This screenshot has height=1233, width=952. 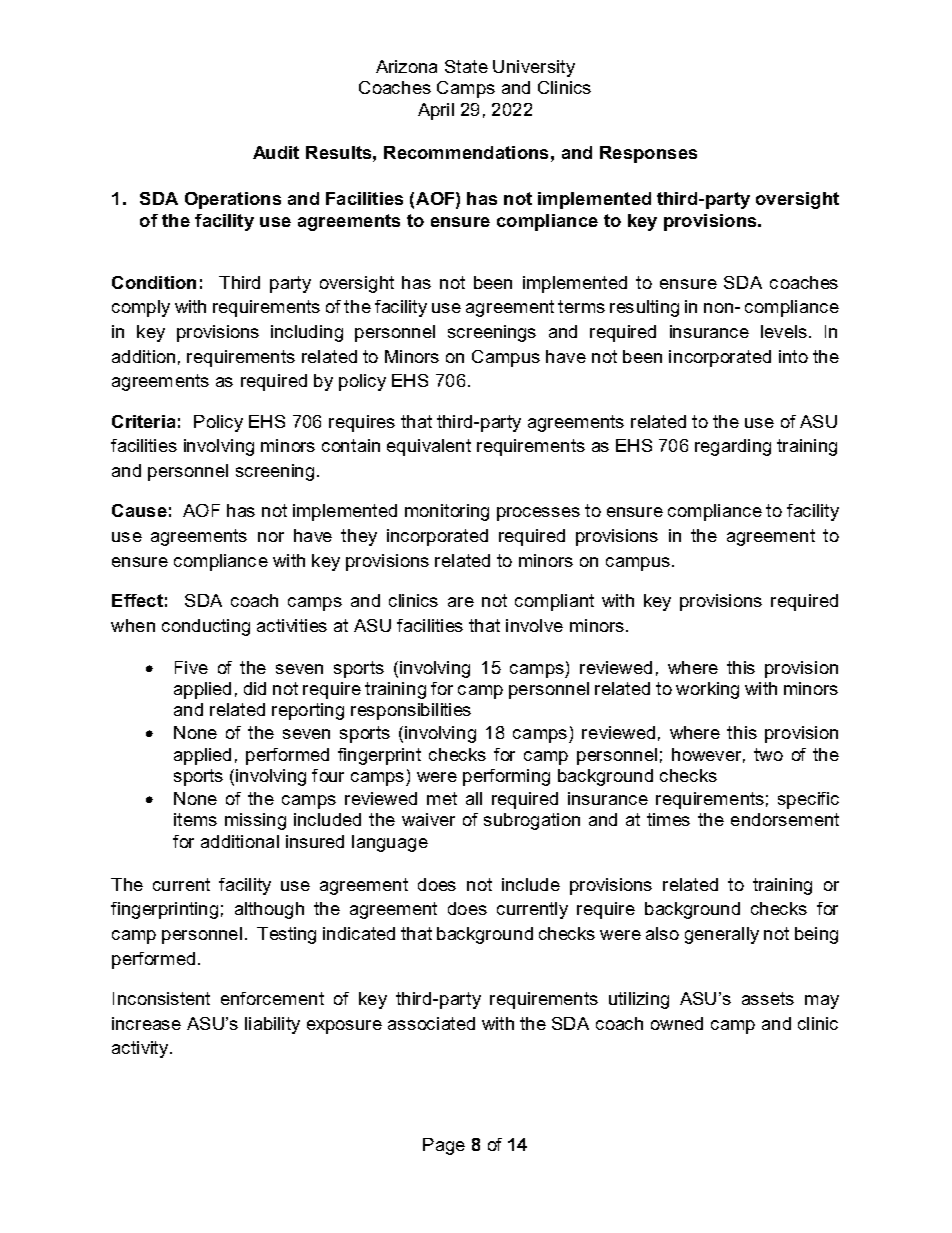 What do you see at coordinates (141, 1049) in the screenshot?
I see `activity` at bounding box center [141, 1049].
